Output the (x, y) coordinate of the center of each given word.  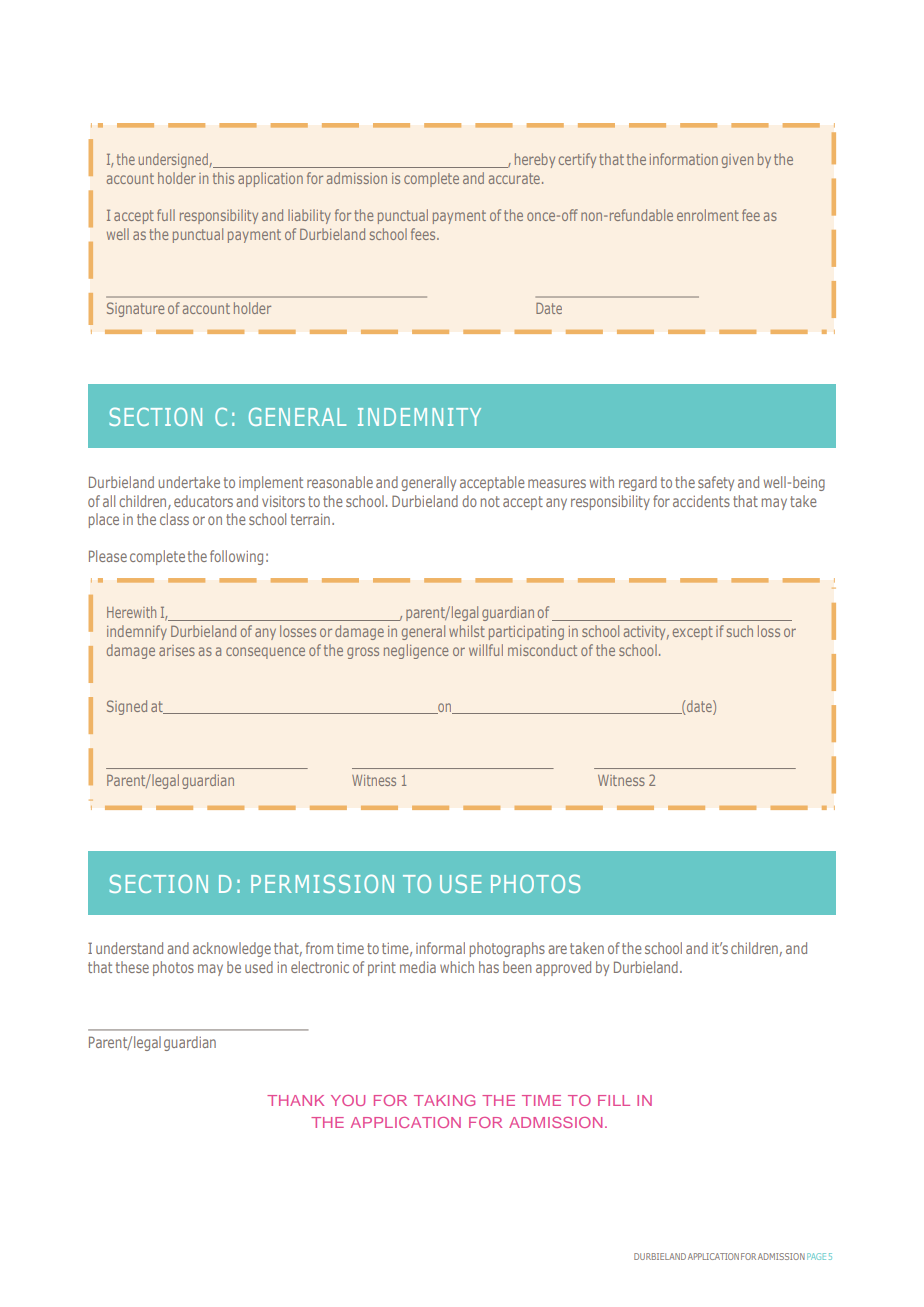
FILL (614, 1100)
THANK (295, 1100)
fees (424, 234)
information (684, 159)
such (740, 631)
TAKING (444, 1100)
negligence (416, 651)
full (166, 215)
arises (177, 650)
